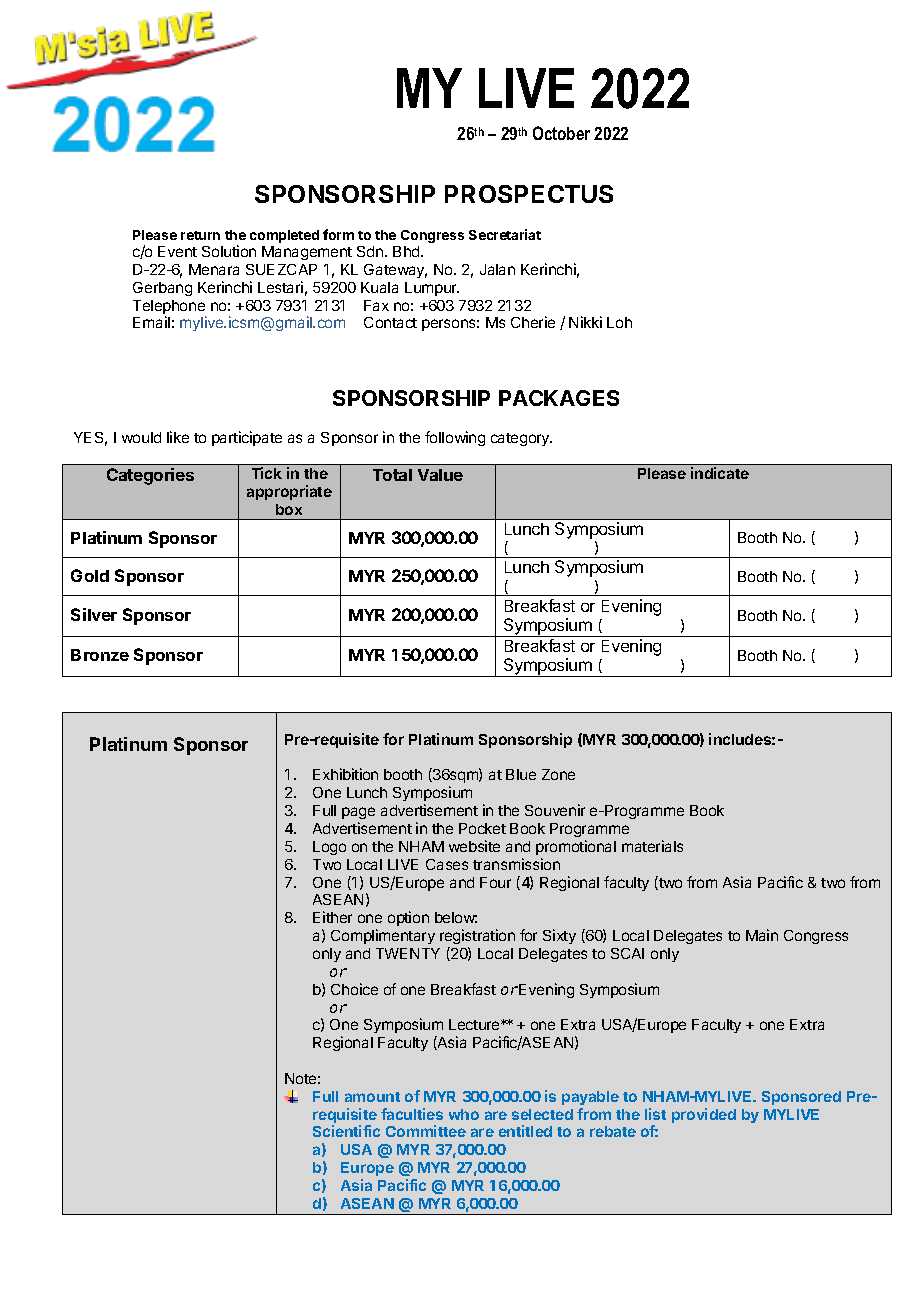 The width and height of the page is (924, 1307). Describe the element at coordinates (200, 235) in the page. I see `return` at that location.
